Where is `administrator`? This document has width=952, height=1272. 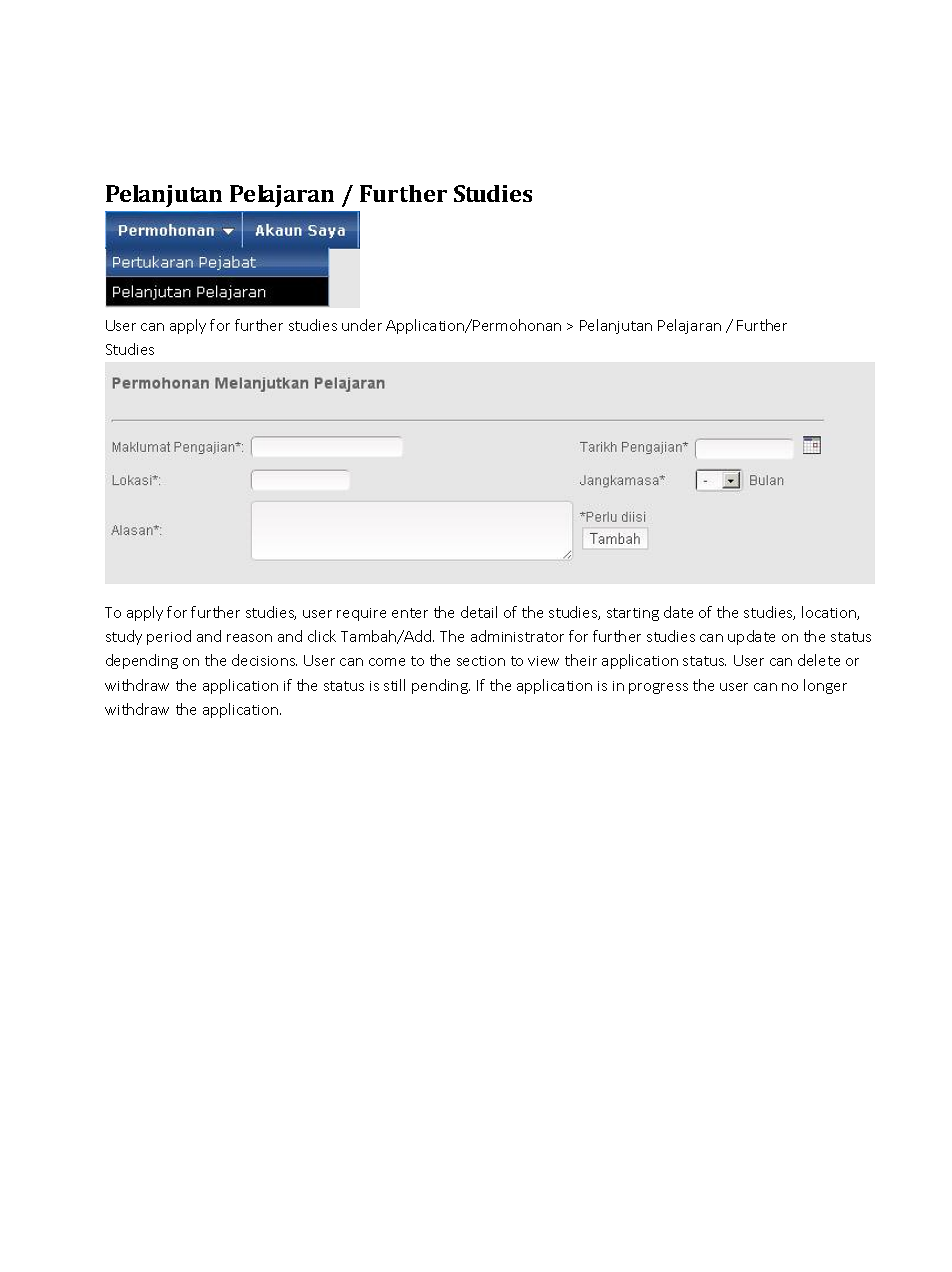
administrator is located at coordinates (517, 636).
